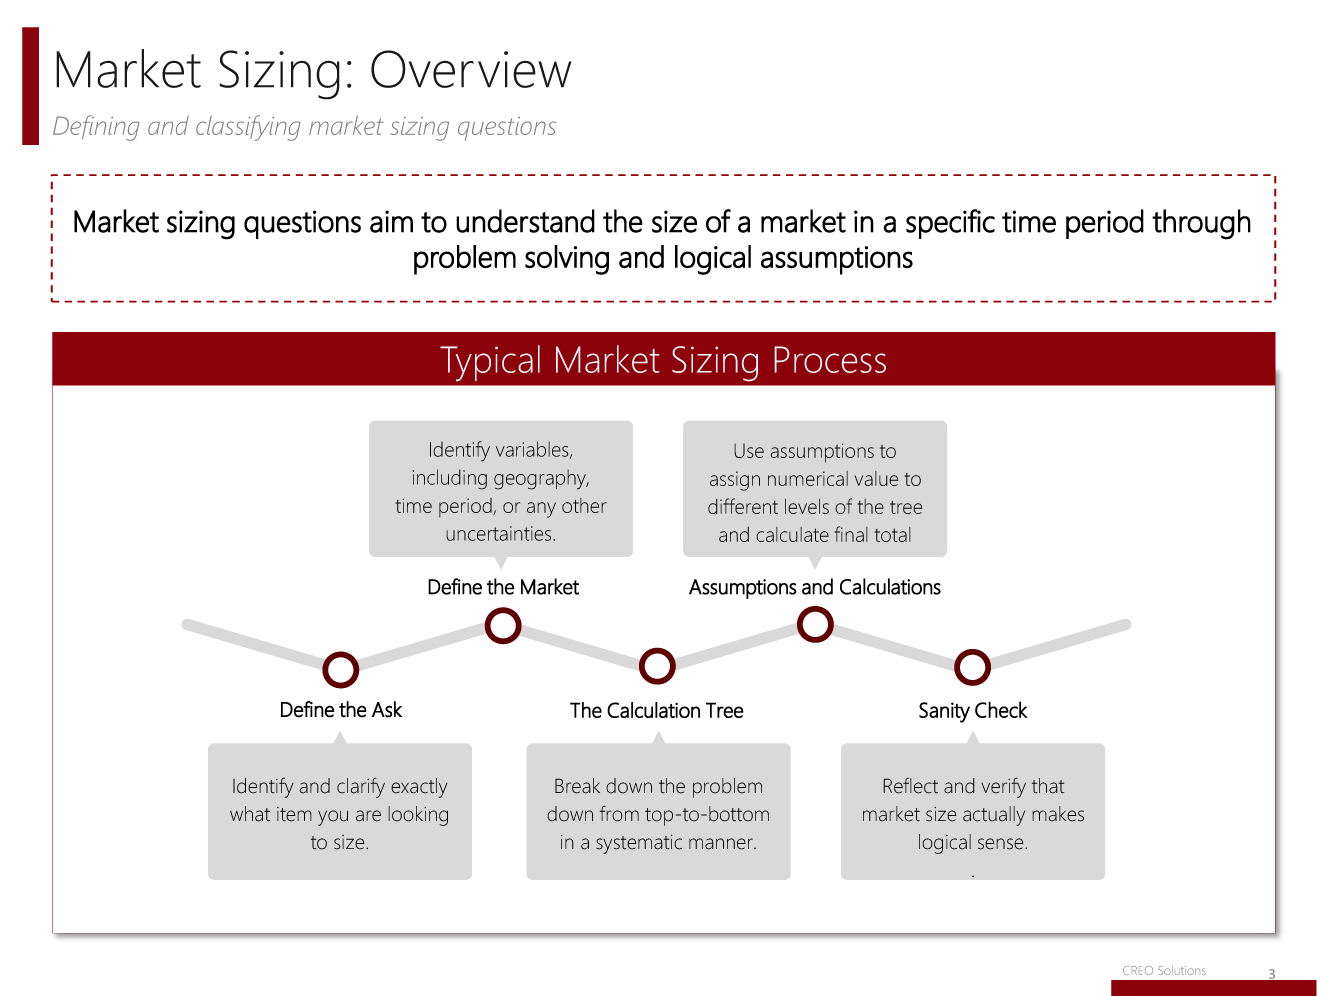 The width and height of the page is (1327, 996). What do you see at coordinates (391, 221) in the page?
I see `aim` at bounding box center [391, 221].
